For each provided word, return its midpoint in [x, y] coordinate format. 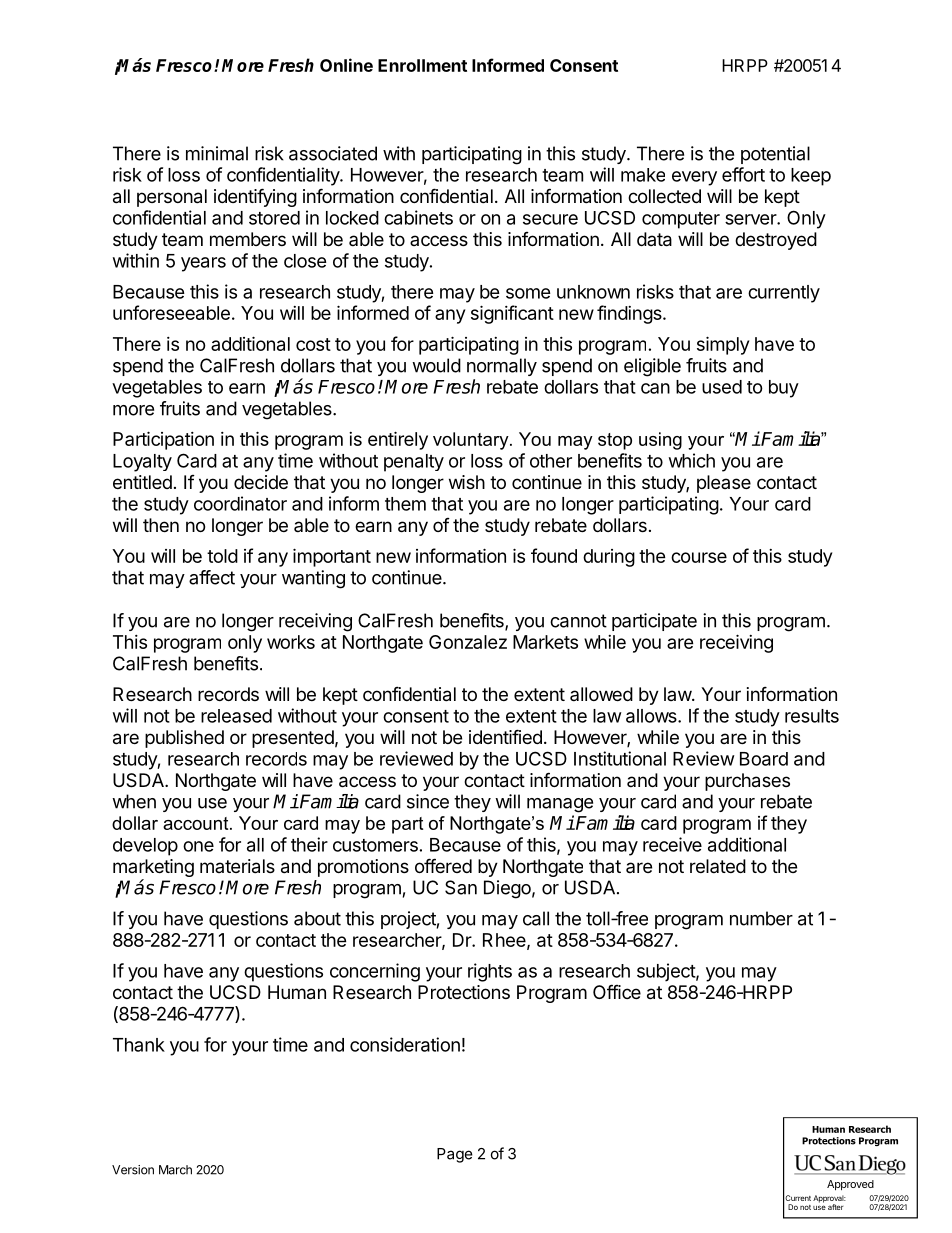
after [836, 1207]
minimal [217, 153]
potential [775, 155]
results [812, 716]
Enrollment [422, 65]
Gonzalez [468, 642]
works [291, 642]
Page [455, 1155]
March [175, 1170]
